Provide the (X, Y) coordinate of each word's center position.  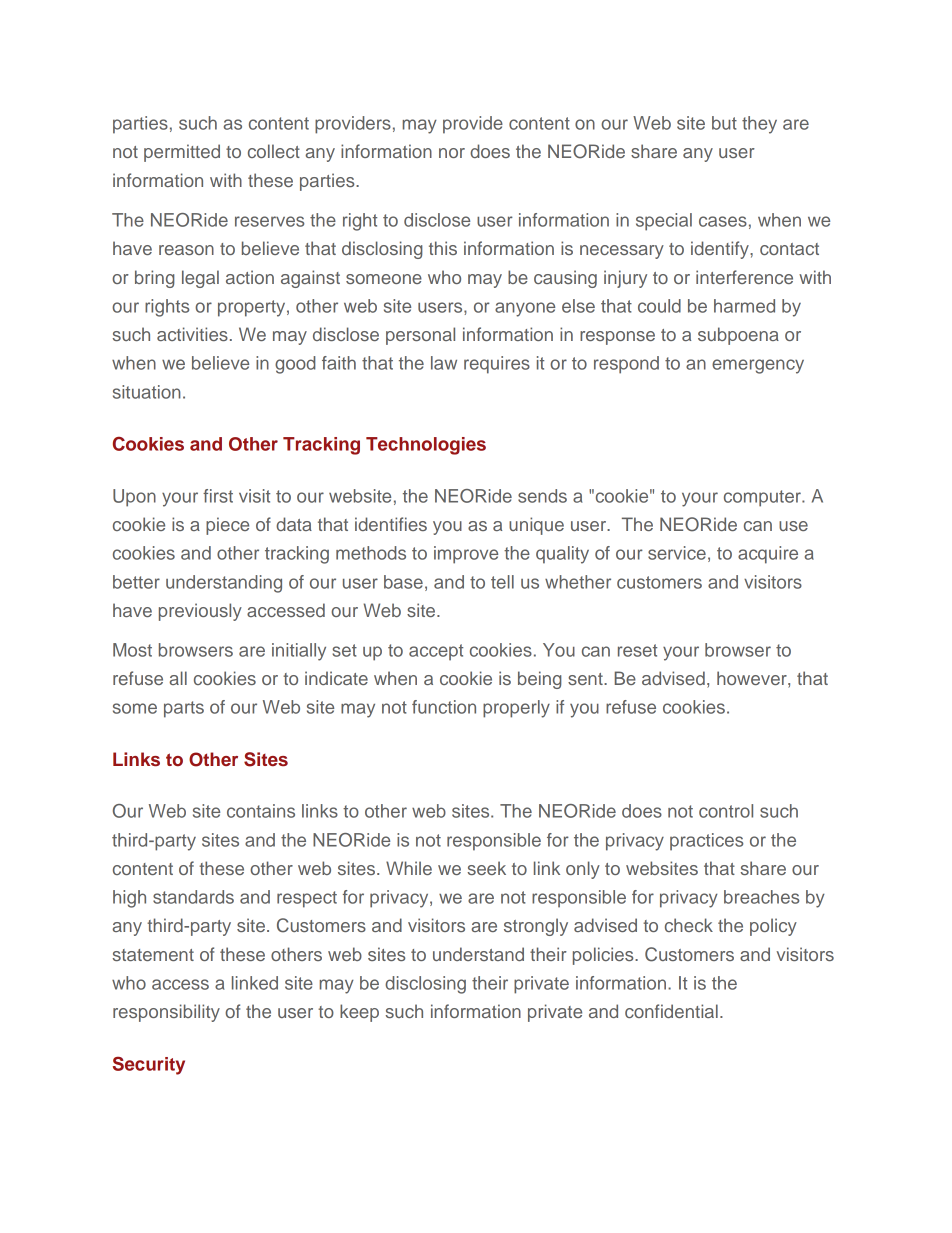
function (444, 707)
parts (184, 709)
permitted (182, 153)
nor (452, 153)
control (726, 811)
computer (763, 498)
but (724, 123)
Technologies (426, 446)
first (218, 496)
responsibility (166, 1013)
